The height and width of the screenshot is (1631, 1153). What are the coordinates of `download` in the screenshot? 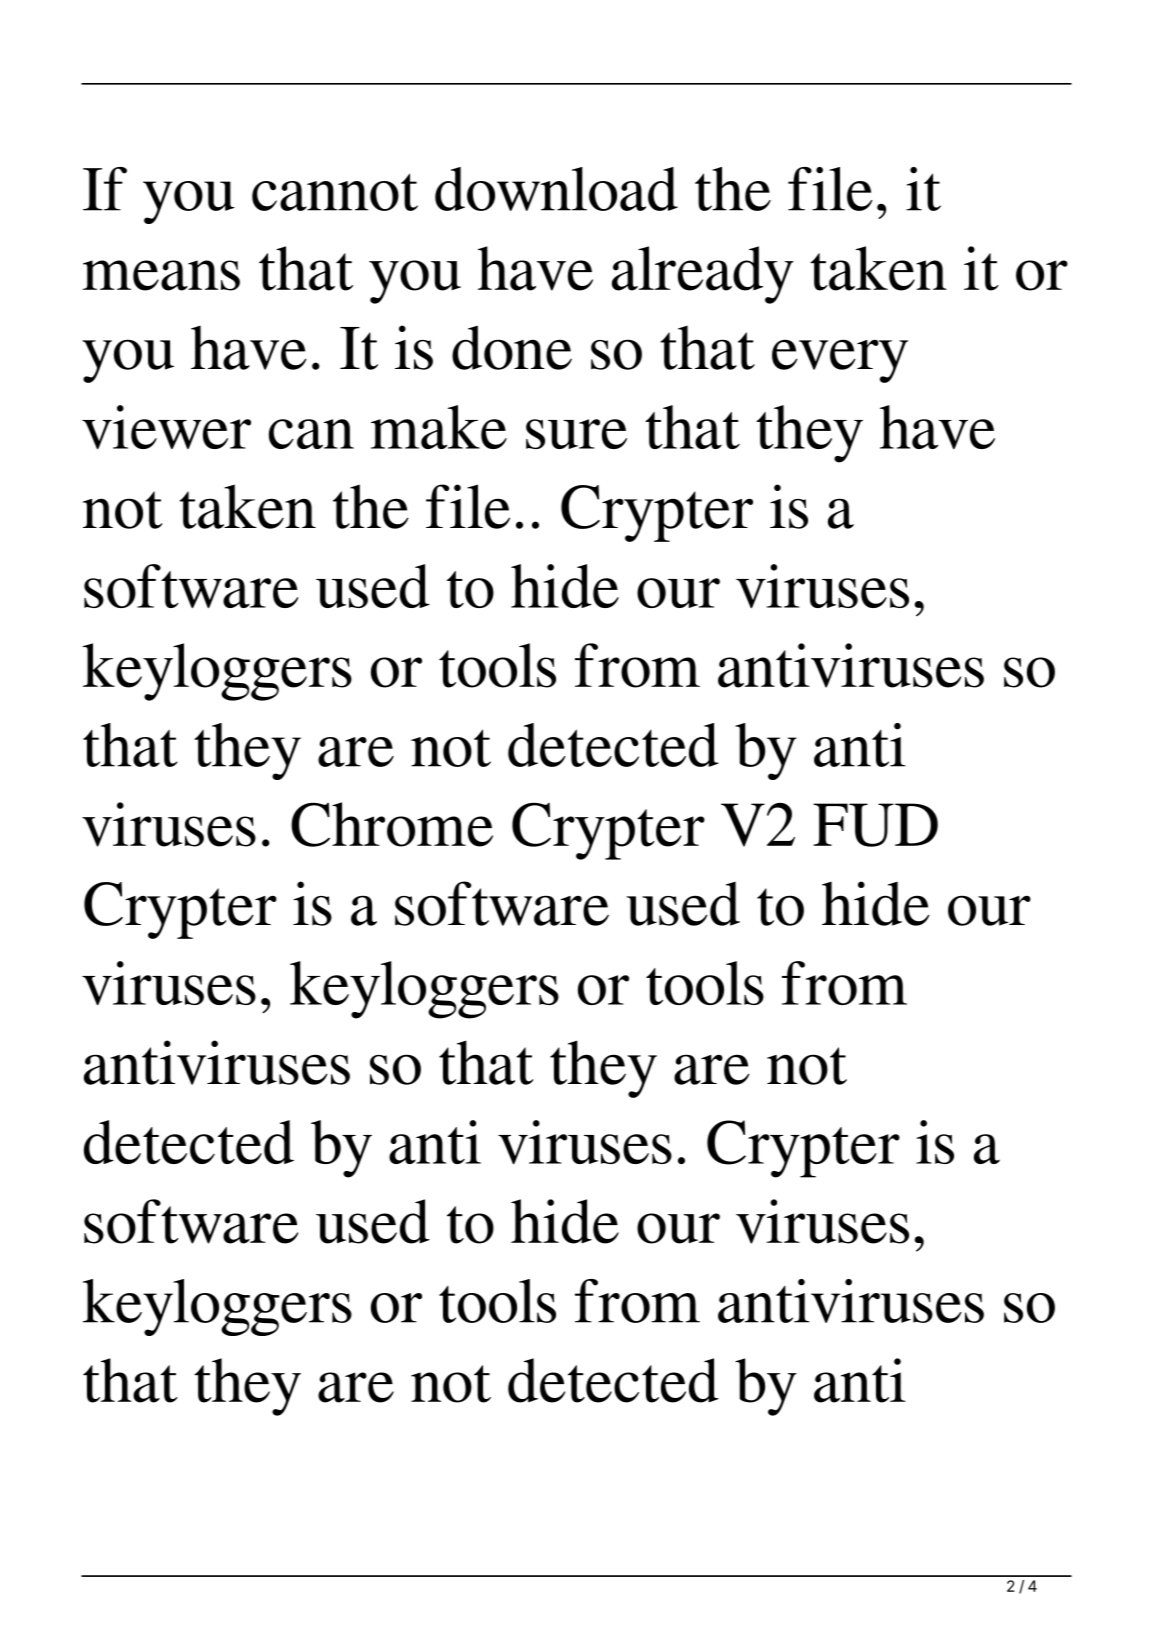 It's located at (556, 189).
